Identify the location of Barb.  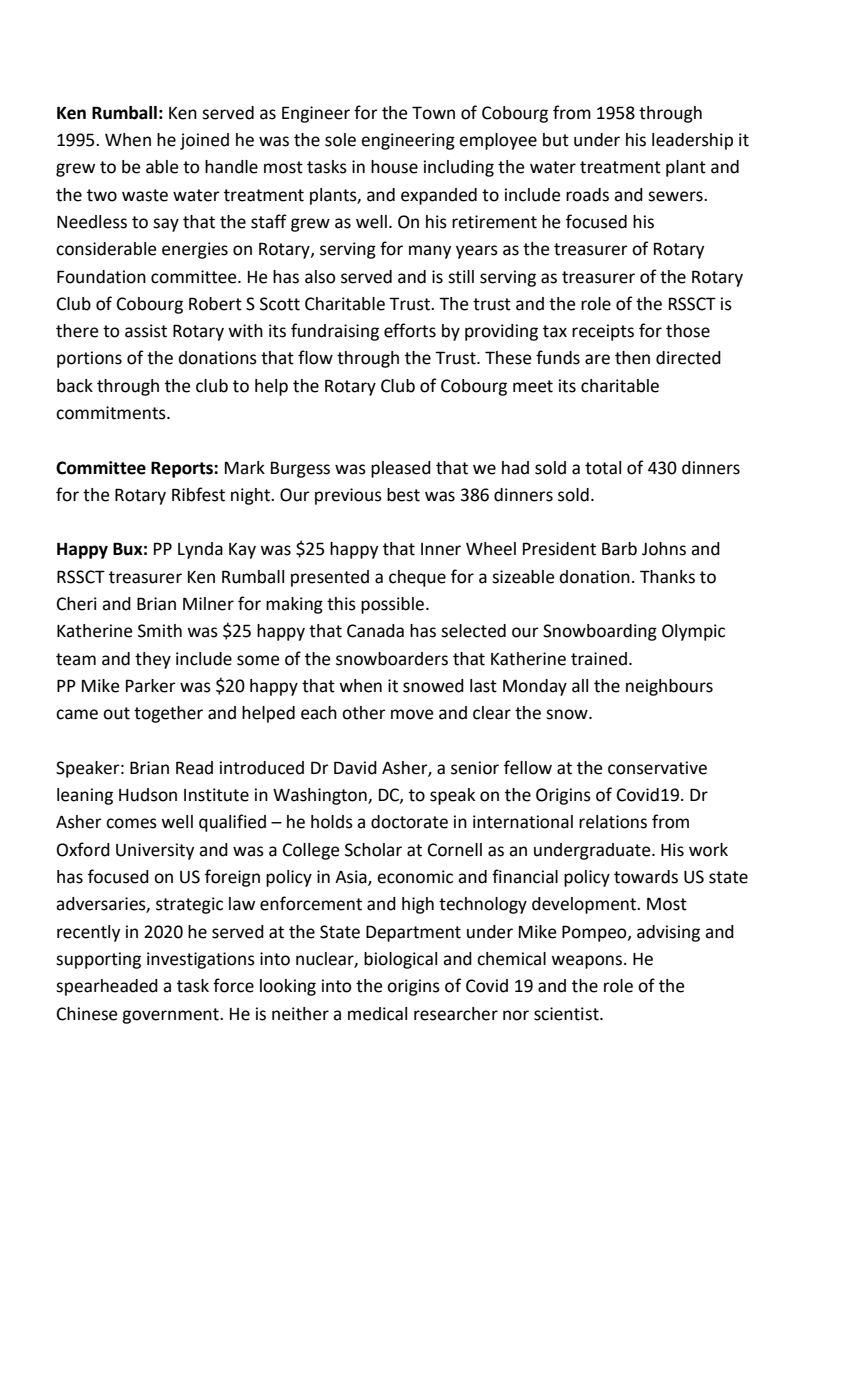
(619, 549).
